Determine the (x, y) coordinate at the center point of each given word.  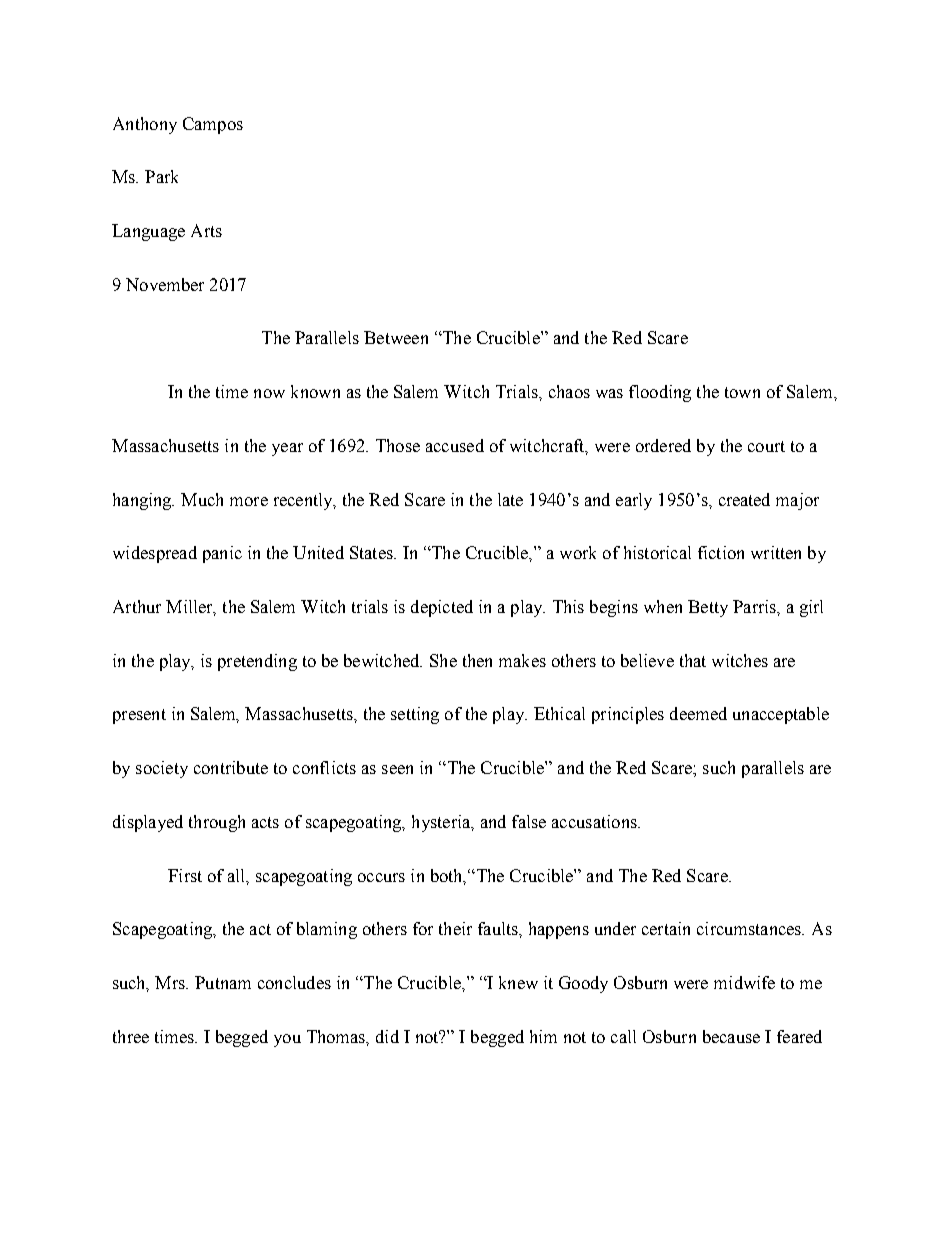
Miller (191, 608)
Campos (213, 125)
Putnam (223, 982)
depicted (442, 608)
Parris (755, 606)
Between (396, 337)
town (742, 392)
